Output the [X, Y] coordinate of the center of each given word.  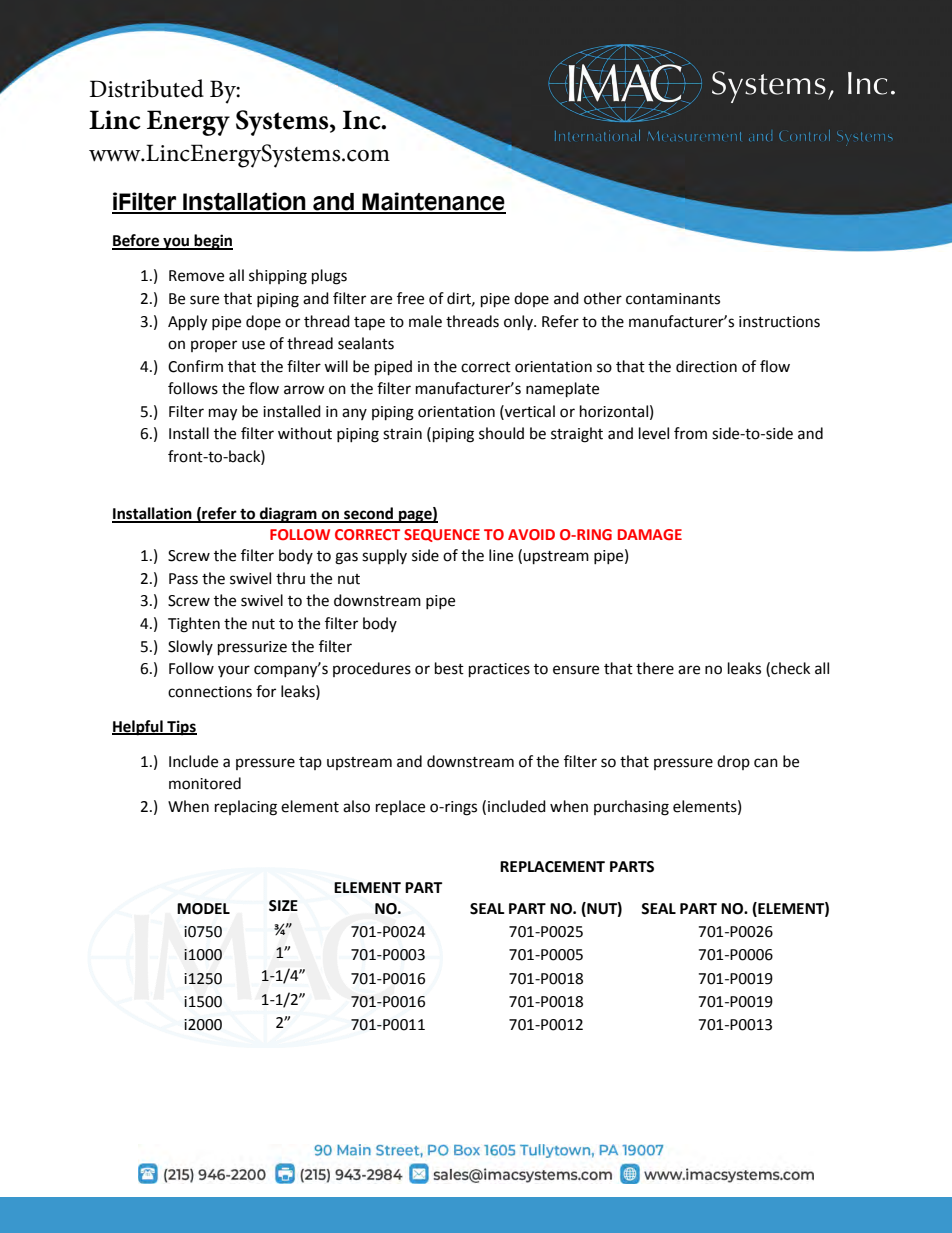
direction [706, 366]
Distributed [146, 88]
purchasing [631, 808]
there [655, 668]
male [425, 321]
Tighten [194, 625]
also [356, 806]
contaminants [673, 299]
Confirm [195, 366]
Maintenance [433, 202]
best [449, 668]
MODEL [203, 909]
